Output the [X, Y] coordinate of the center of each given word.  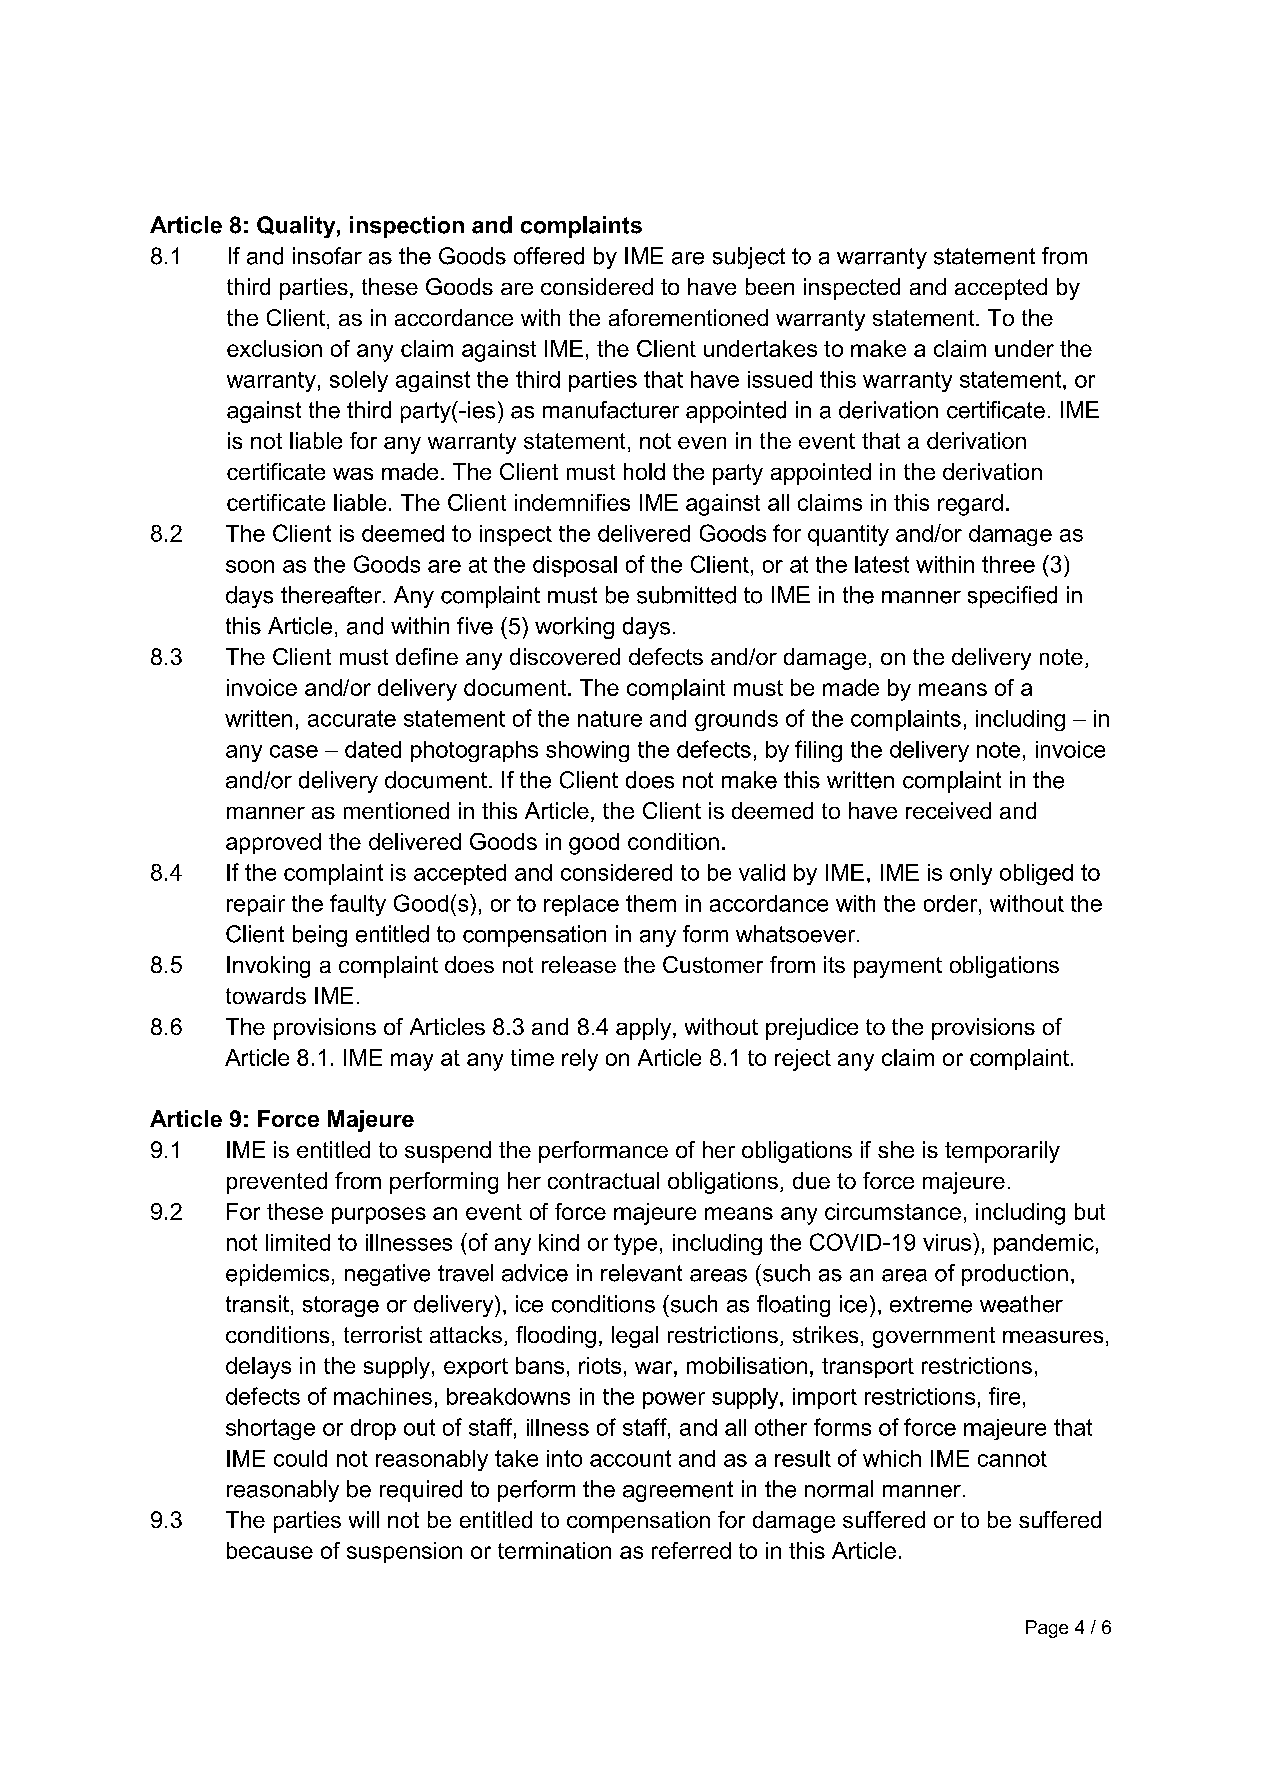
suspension [404, 1552]
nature [610, 719]
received [948, 810]
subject [749, 258]
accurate [352, 718]
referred [691, 1550]
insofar [327, 256]
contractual [603, 1180]
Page [1047, 1629]
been [770, 286]
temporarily [1002, 1152]
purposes [379, 1215]
